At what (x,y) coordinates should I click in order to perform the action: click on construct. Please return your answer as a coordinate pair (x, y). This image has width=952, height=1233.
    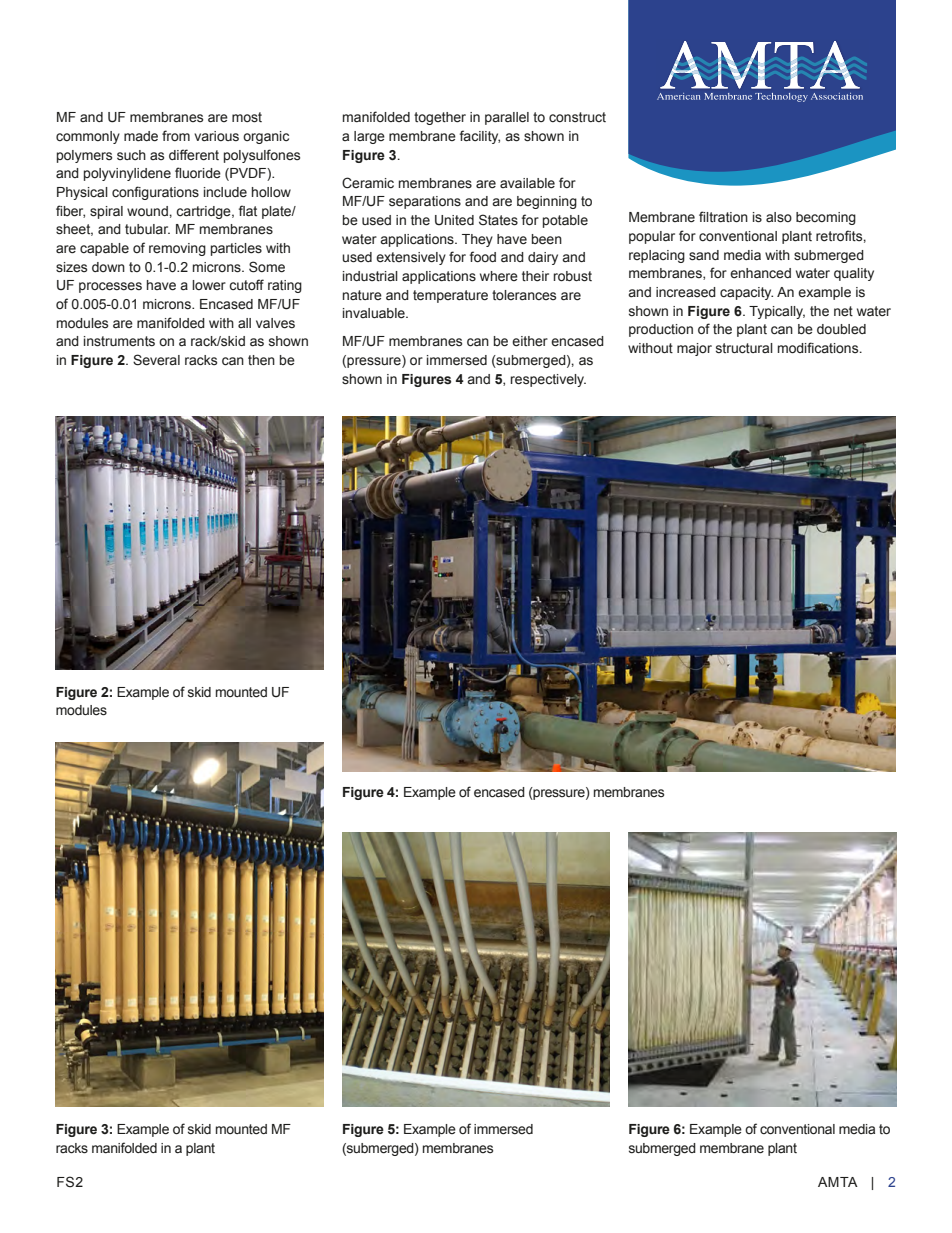
    Looking at the image, I should click on (577, 117).
